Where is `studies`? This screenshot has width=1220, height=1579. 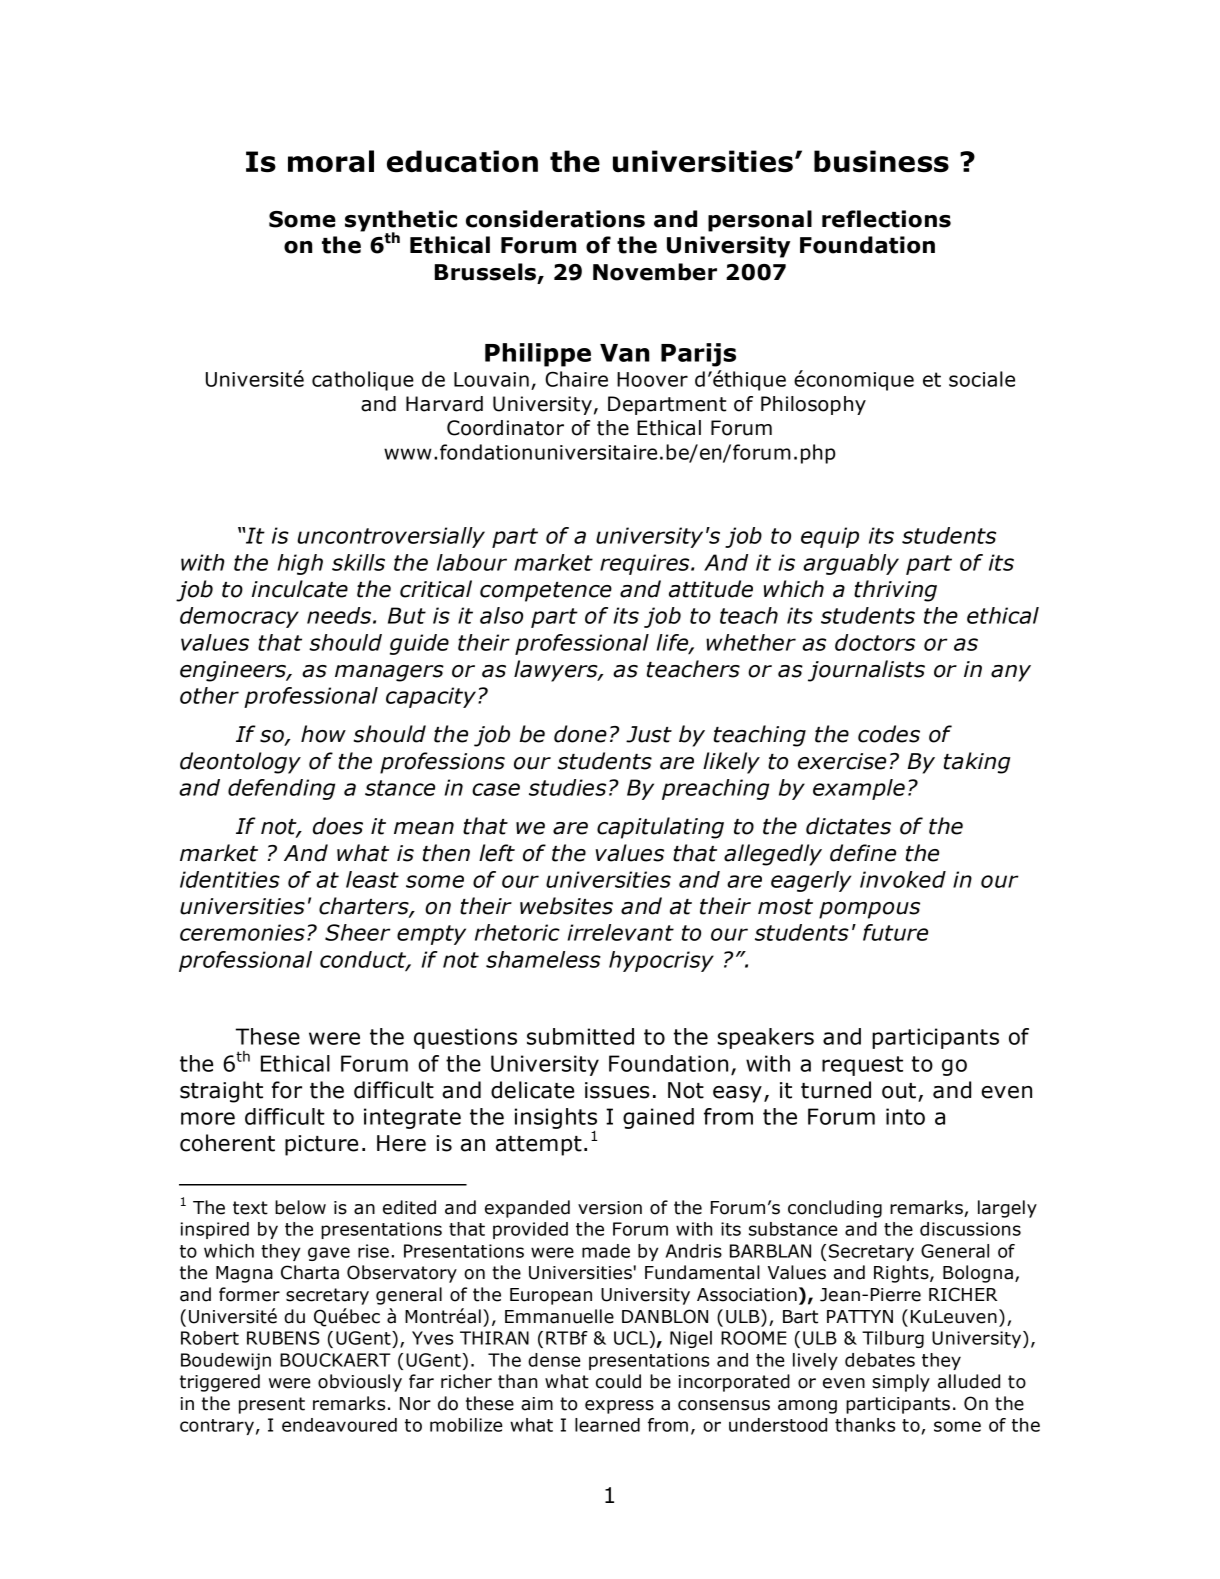
studies is located at coordinates (567, 787).
